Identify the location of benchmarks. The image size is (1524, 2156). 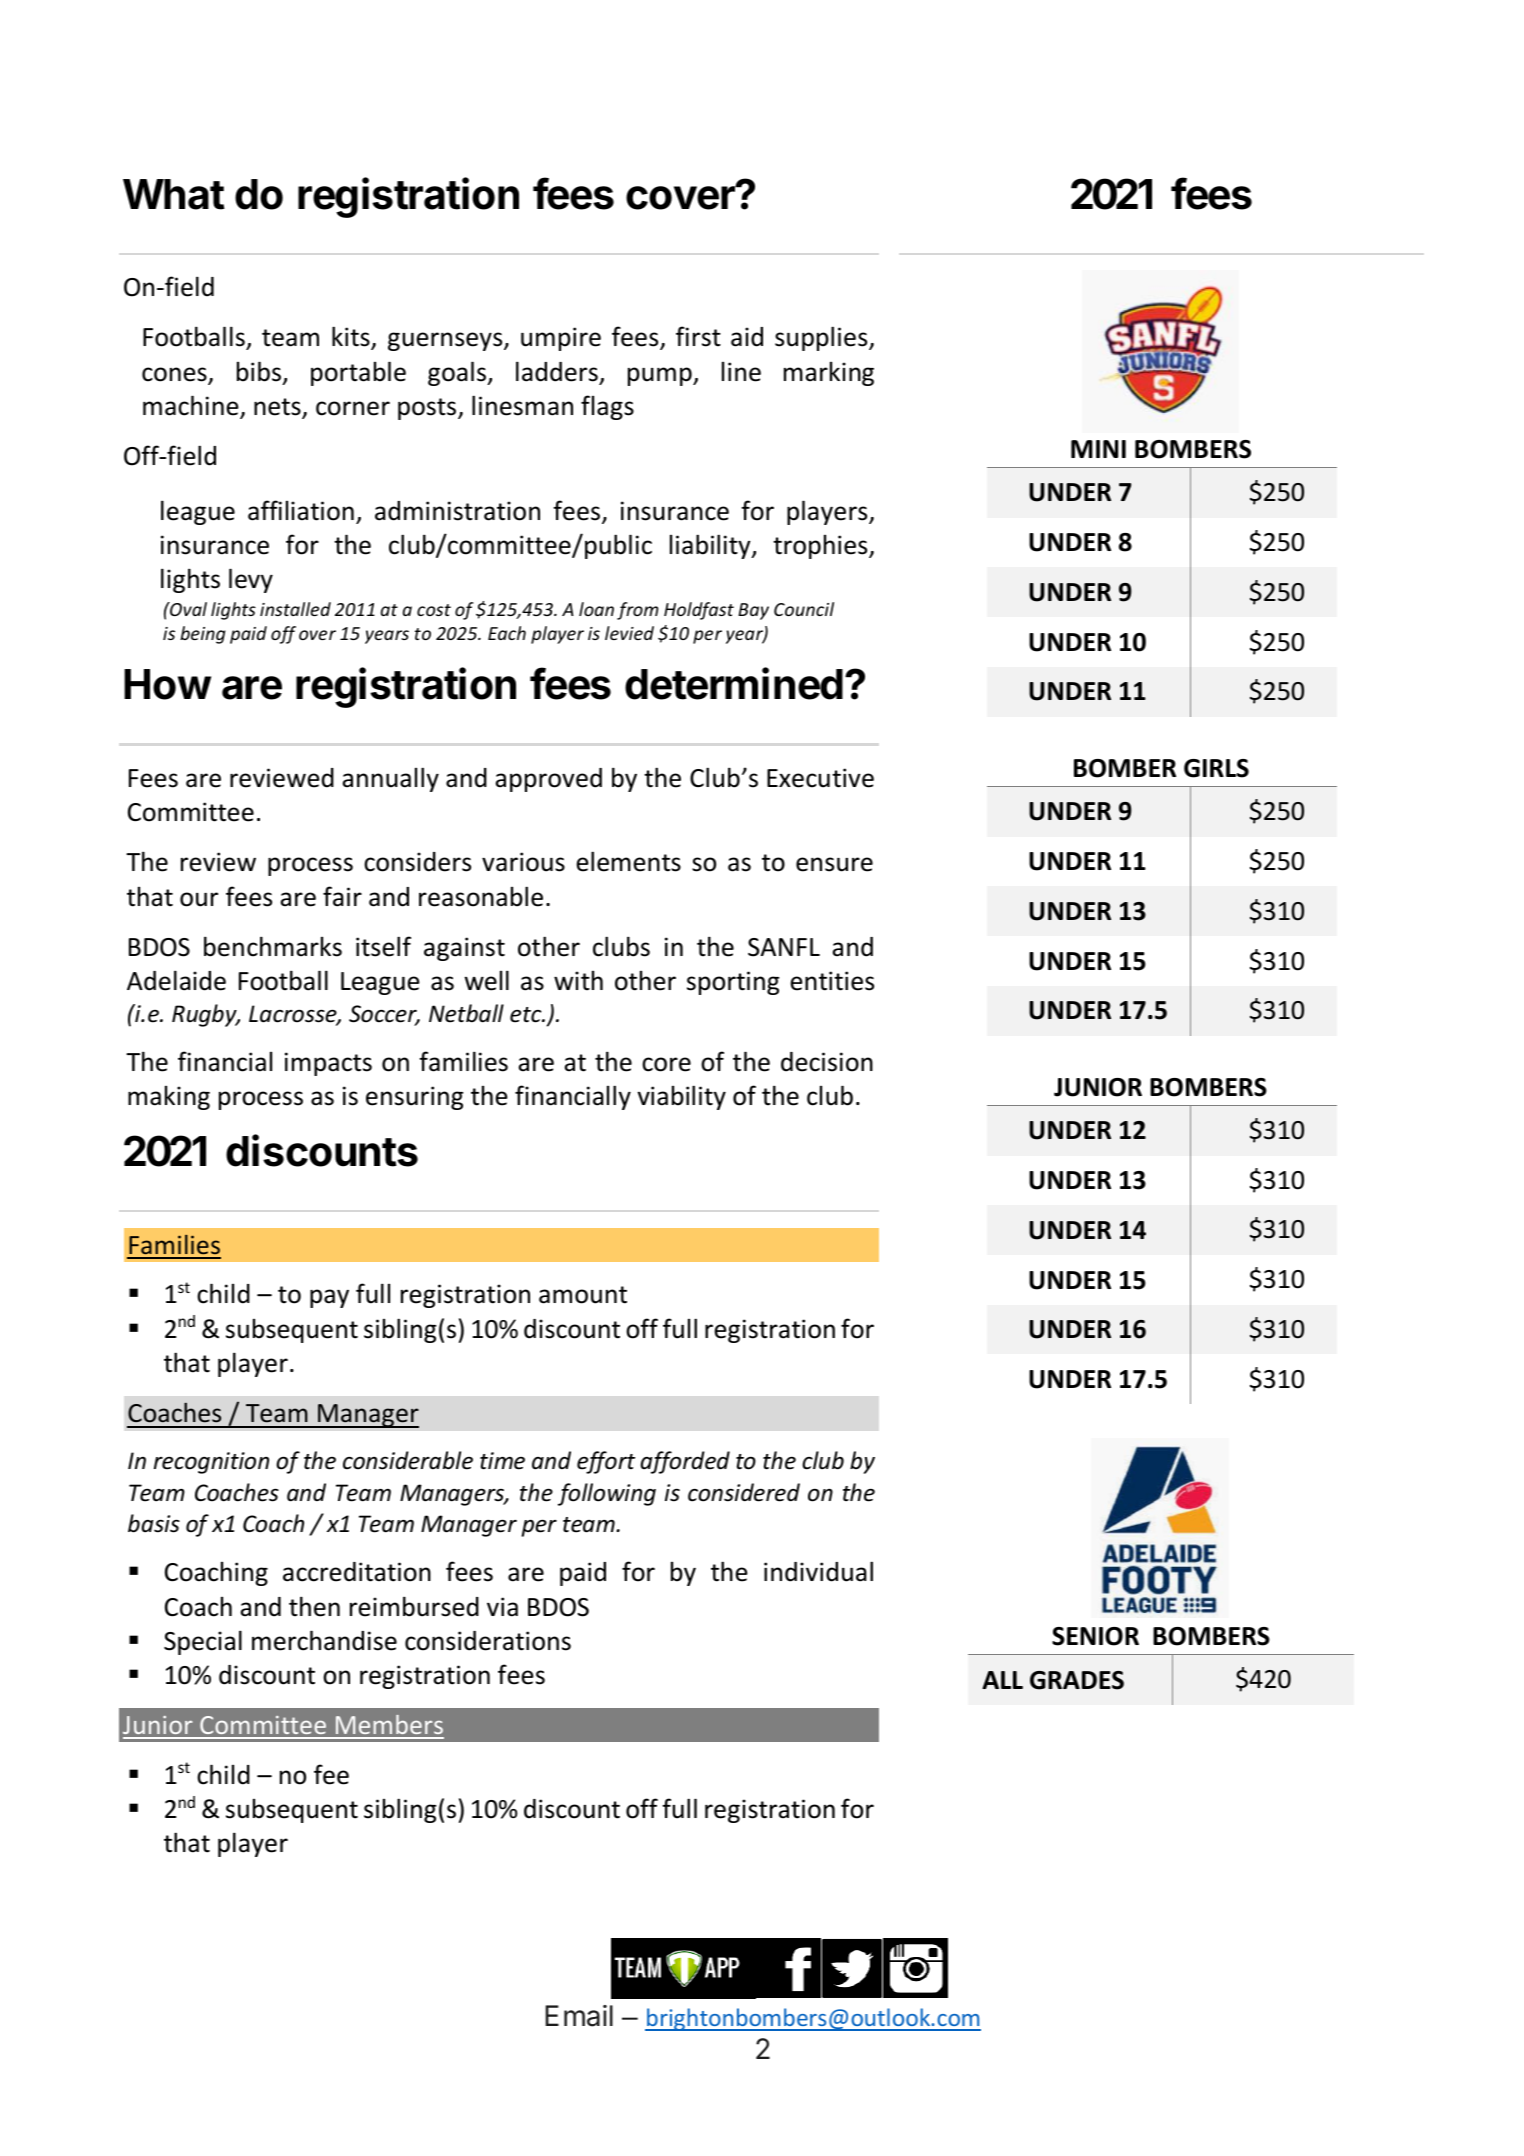
(273, 946).
